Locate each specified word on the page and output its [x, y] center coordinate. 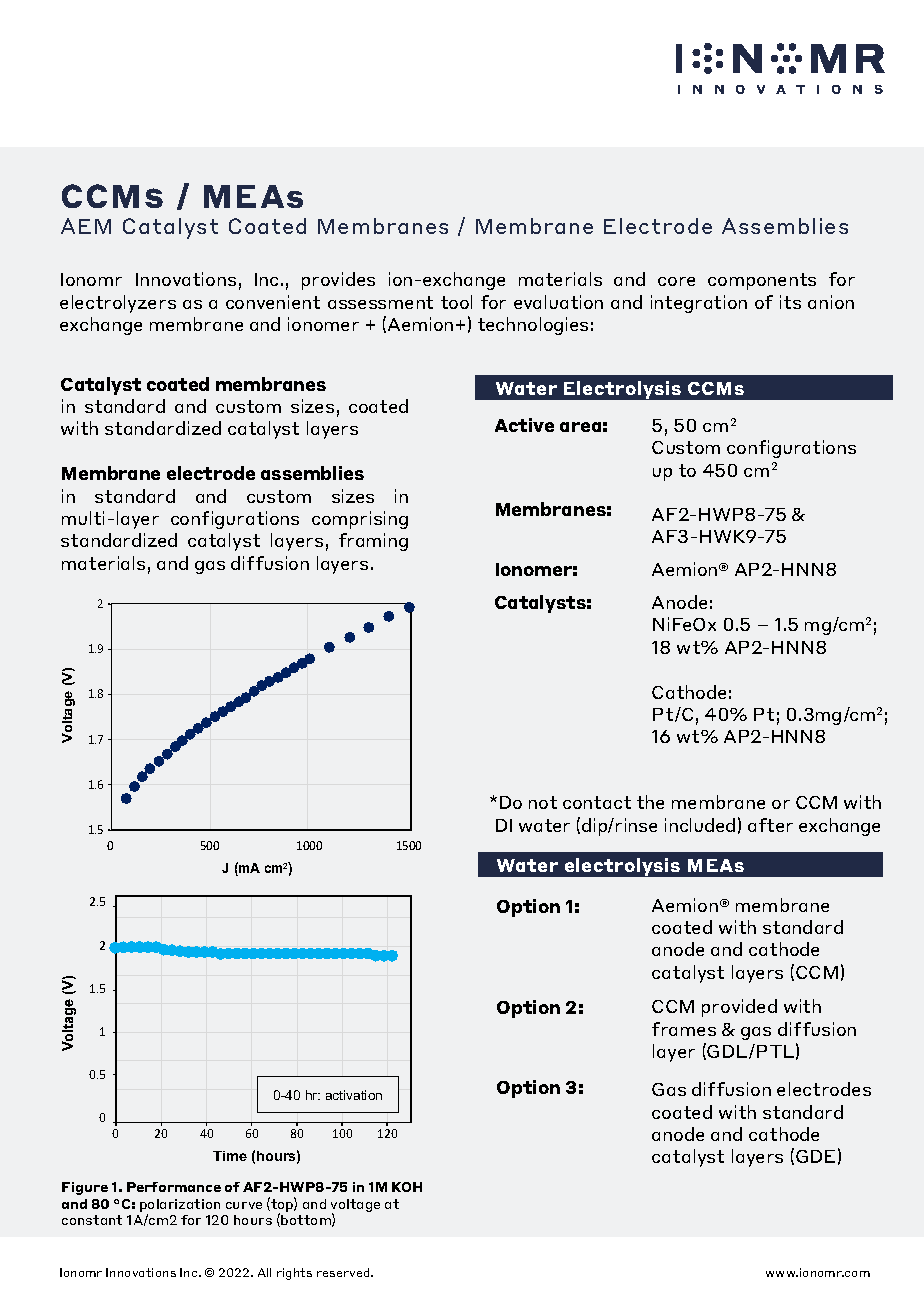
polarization [180, 1207]
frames [684, 1029]
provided [739, 1008]
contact [597, 802]
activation [354, 1095]
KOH [407, 1187]
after [770, 825]
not [543, 802]
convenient [273, 302]
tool [456, 302]
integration [699, 304]
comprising [360, 520]
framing [373, 542]
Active [524, 425]
